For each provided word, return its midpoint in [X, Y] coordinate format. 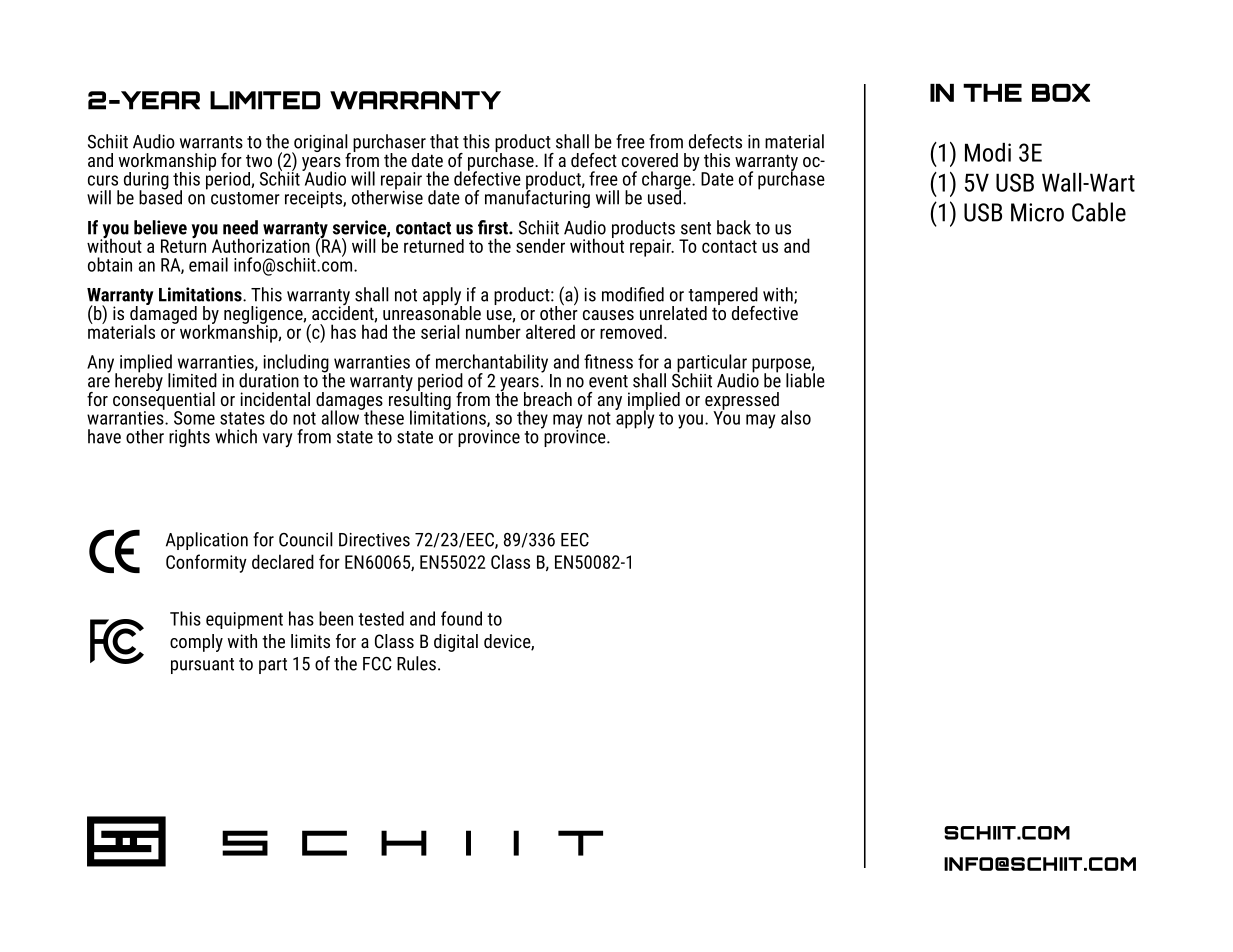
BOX [1061, 93]
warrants [211, 142]
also [796, 417]
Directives [374, 540]
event [608, 381]
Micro [1037, 212]
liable [805, 380]
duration [269, 380]
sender [540, 245]
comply [196, 643]
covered [650, 160]
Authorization [261, 245]
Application [207, 541]
